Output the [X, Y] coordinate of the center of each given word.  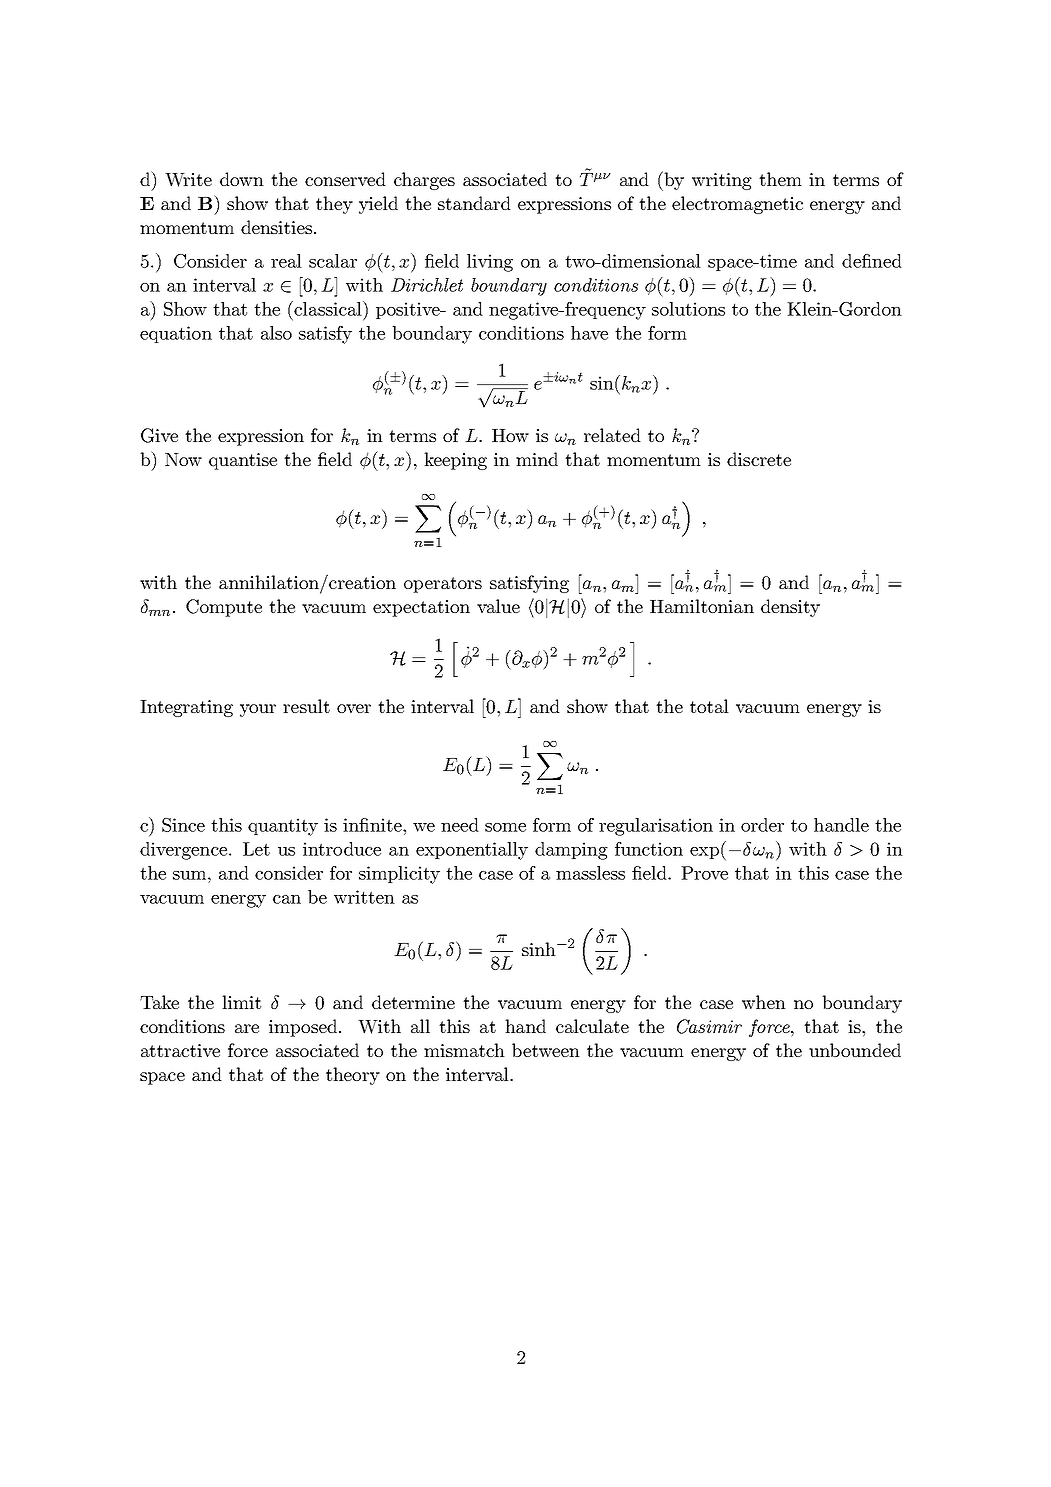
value [498, 606]
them [780, 179]
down [242, 179]
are [247, 1028]
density [790, 608]
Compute [224, 608]
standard [474, 203]
